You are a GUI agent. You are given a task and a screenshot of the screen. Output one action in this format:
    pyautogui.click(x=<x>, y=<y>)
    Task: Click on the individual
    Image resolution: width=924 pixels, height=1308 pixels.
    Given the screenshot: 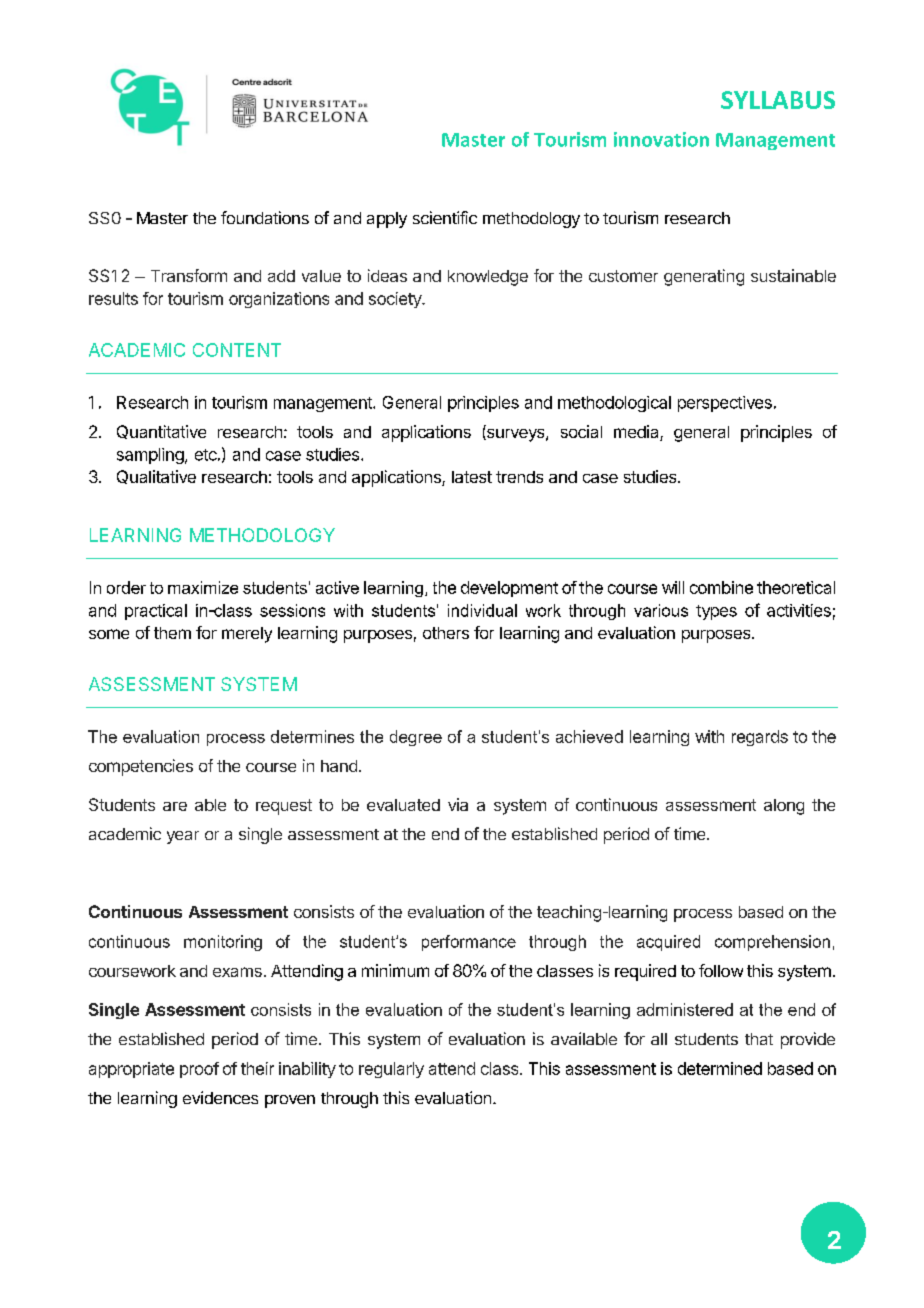 What is the action you would take?
    pyautogui.click(x=482, y=610)
